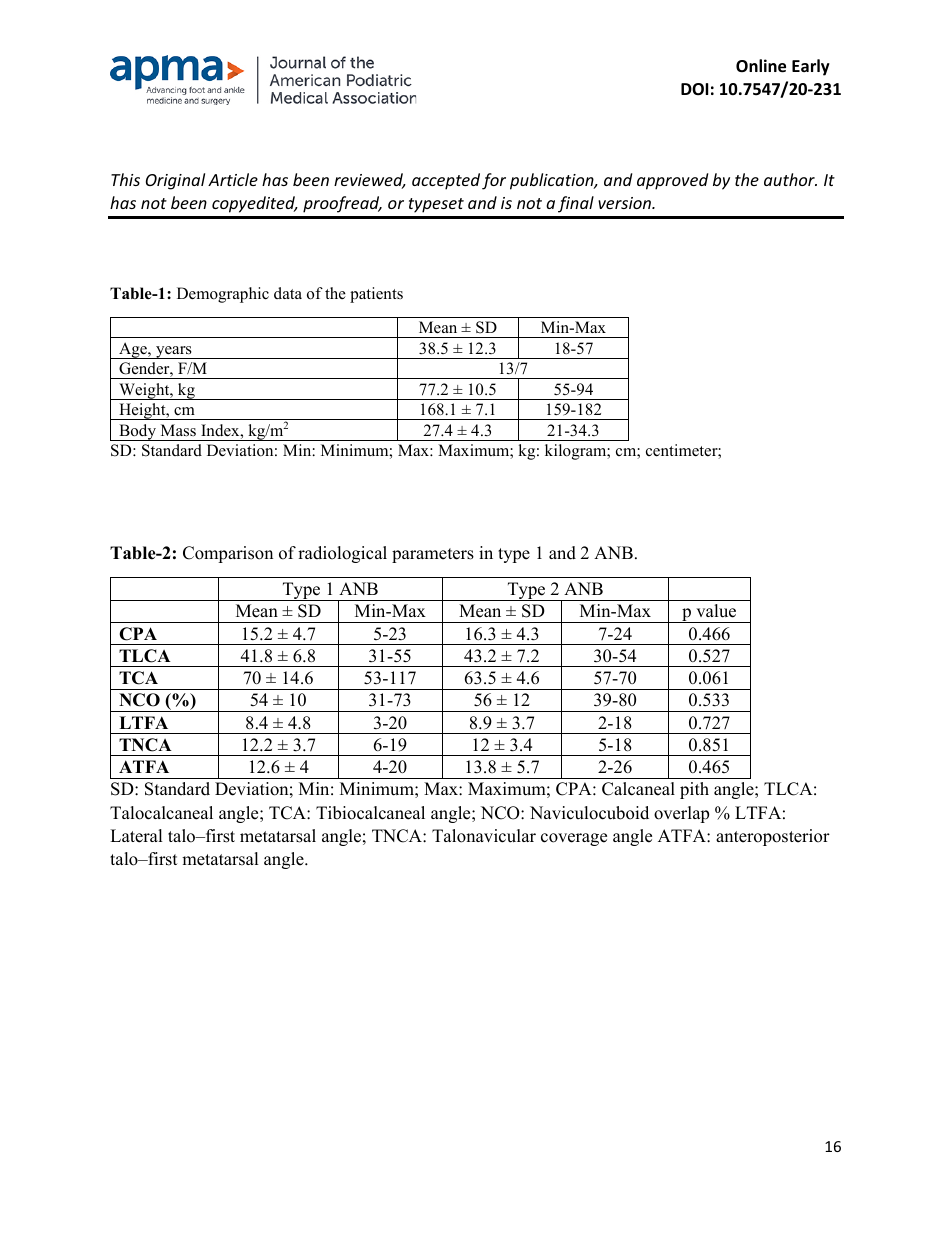 The width and height of the screenshot is (952, 1233). What do you see at coordinates (233, 179) in the screenshot?
I see `Article` at bounding box center [233, 179].
